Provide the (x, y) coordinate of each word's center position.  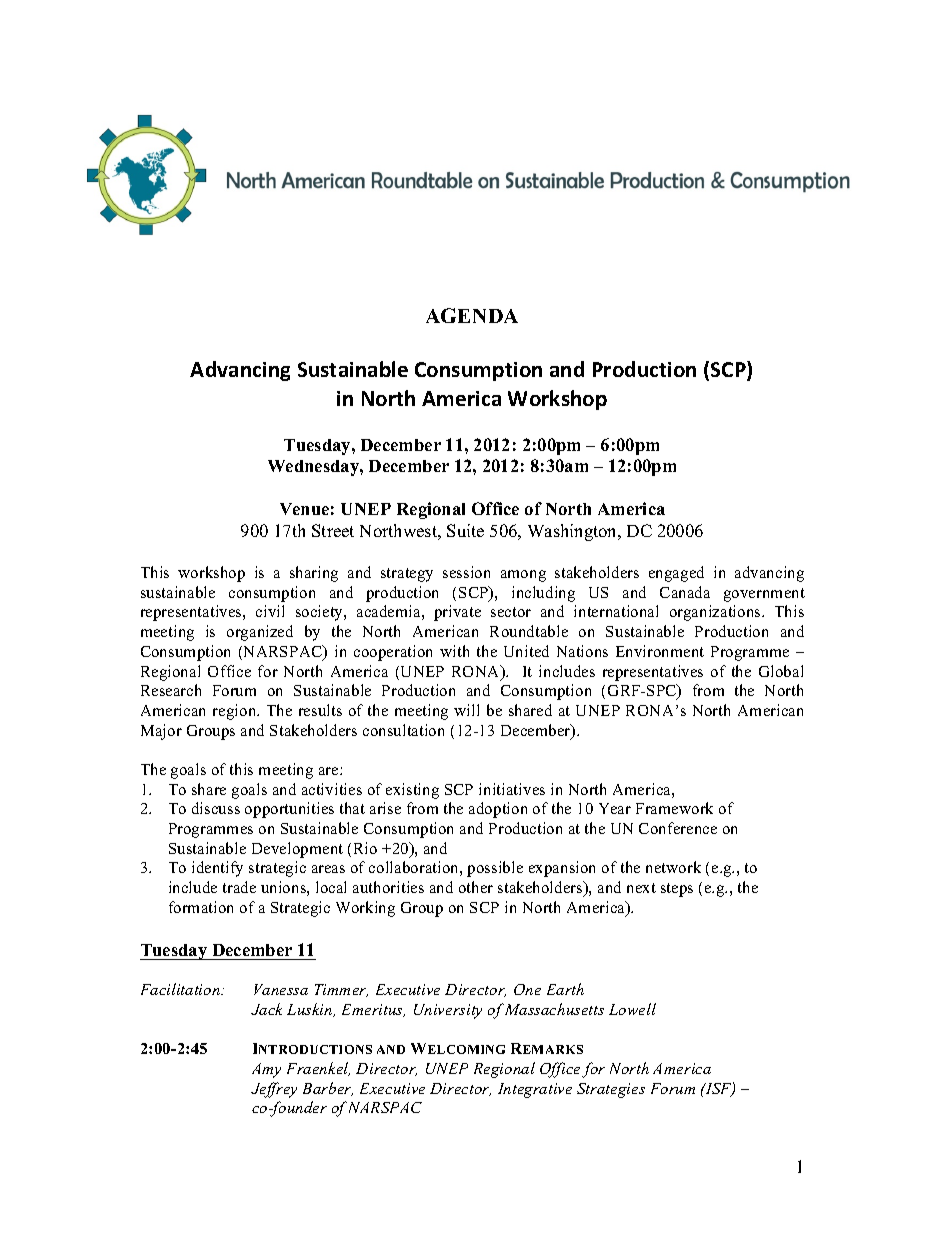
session (466, 572)
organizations (716, 613)
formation (201, 907)
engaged (676, 574)
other (476, 887)
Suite (465, 530)
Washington (574, 532)
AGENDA (472, 315)
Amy (266, 1070)
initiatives (512, 789)
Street (333, 530)
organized (260, 633)
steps (677, 890)
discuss (216, 808)
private (457, 613)
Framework (674, 808)
